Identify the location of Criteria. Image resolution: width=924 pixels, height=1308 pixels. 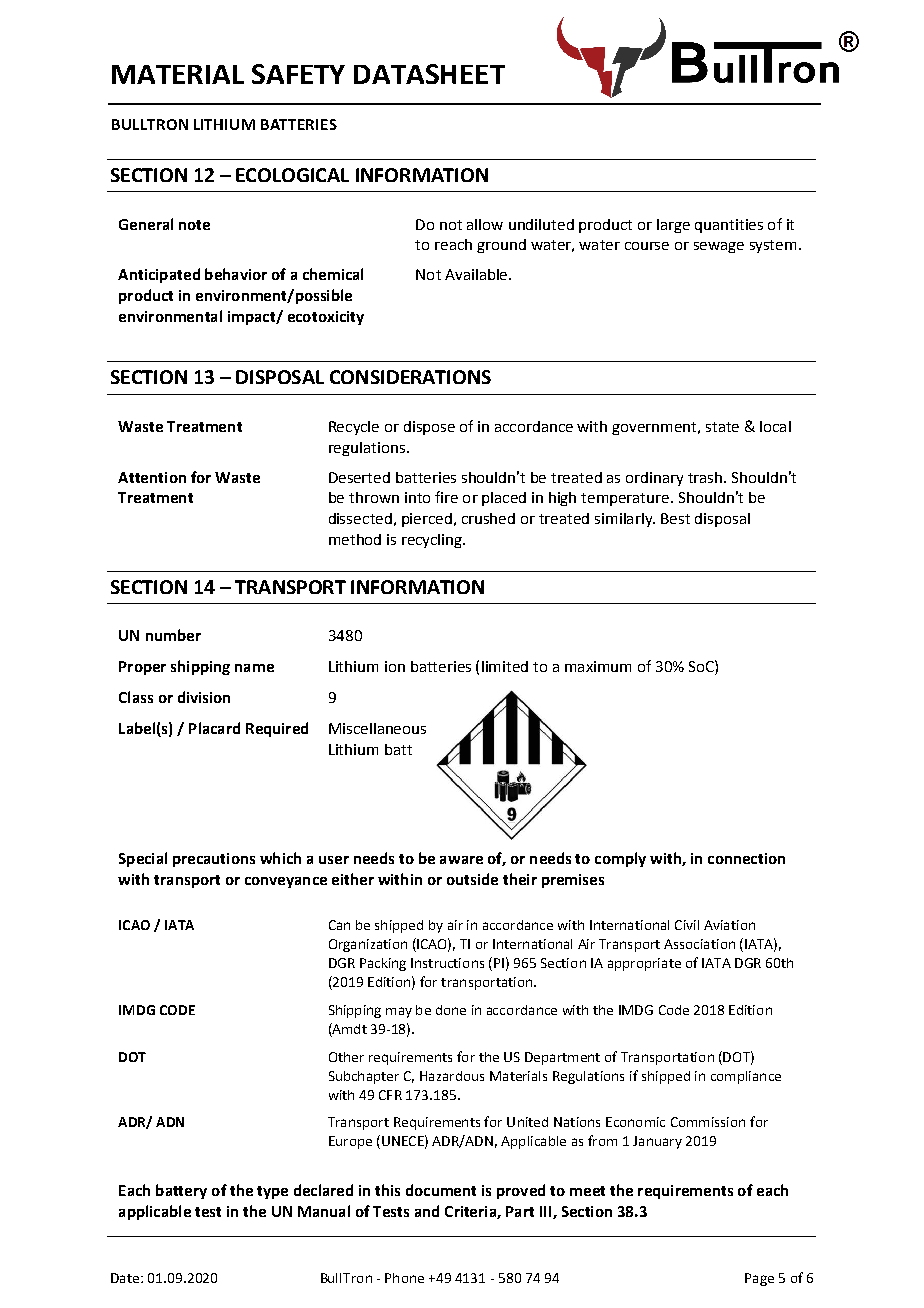
(471, 1212).
